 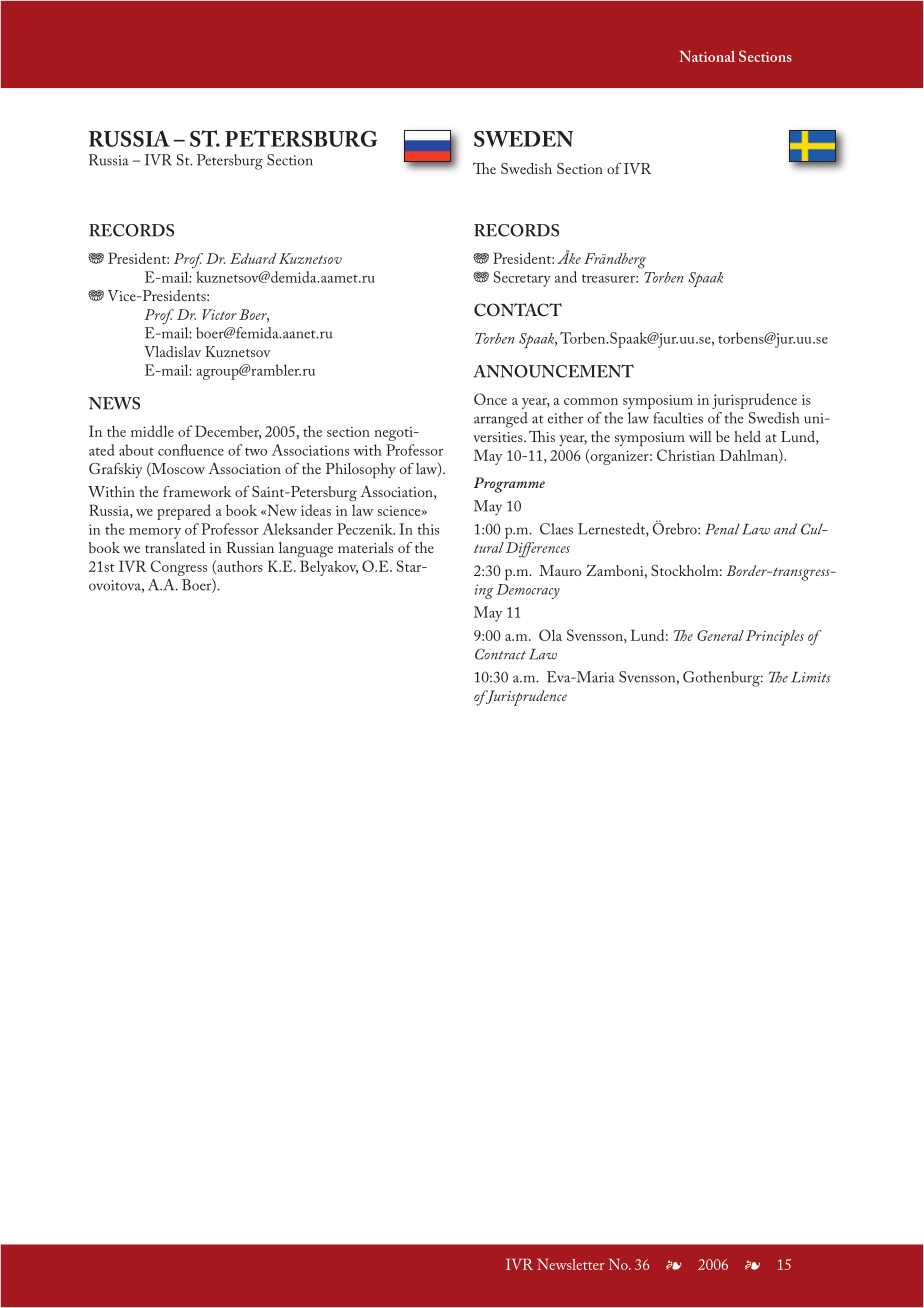 What do you see at coordinates (490, 399) in the page?
I see `Once` at bounding box center [490, 399].
